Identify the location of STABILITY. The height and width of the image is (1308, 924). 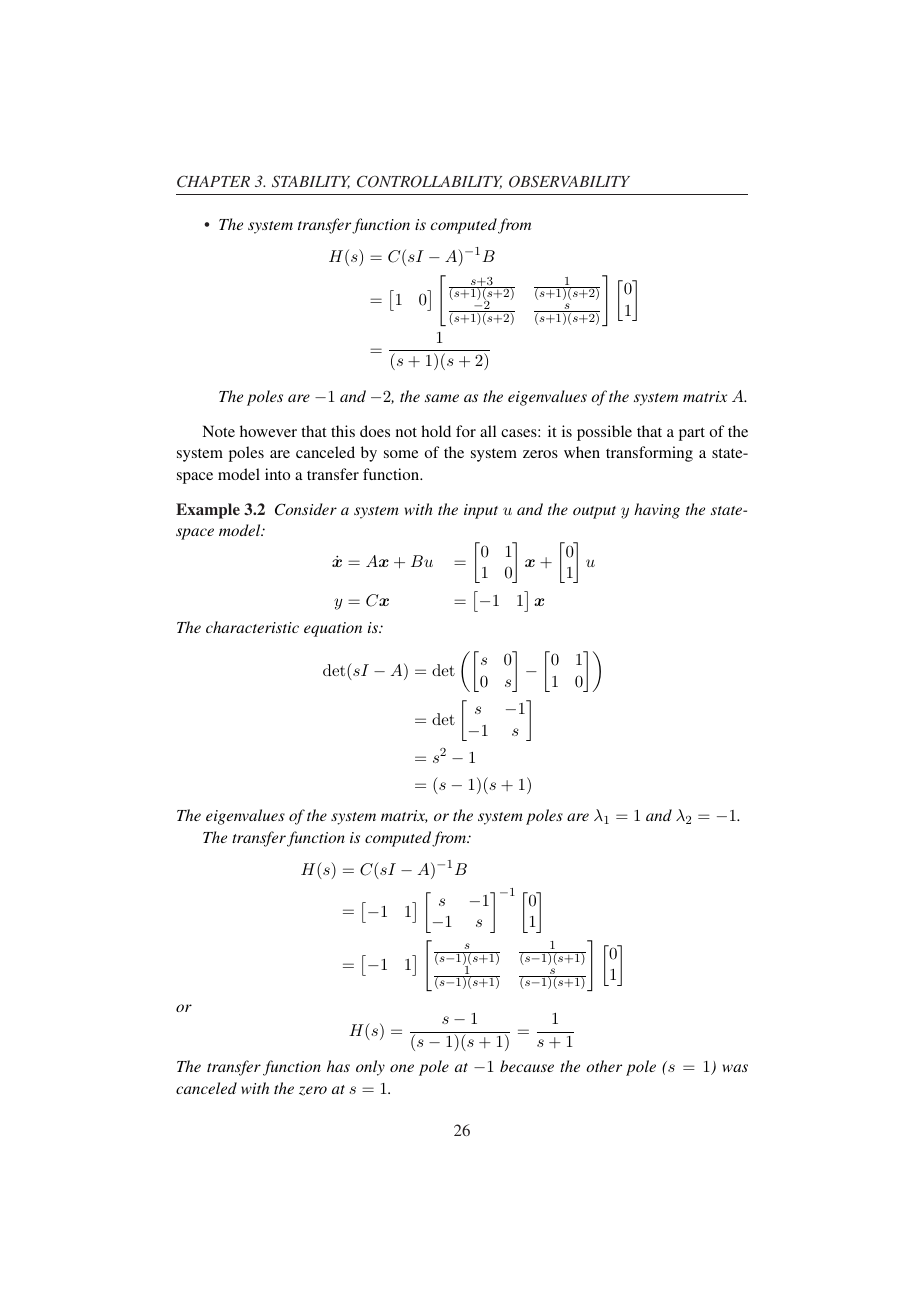
(311, 182).
